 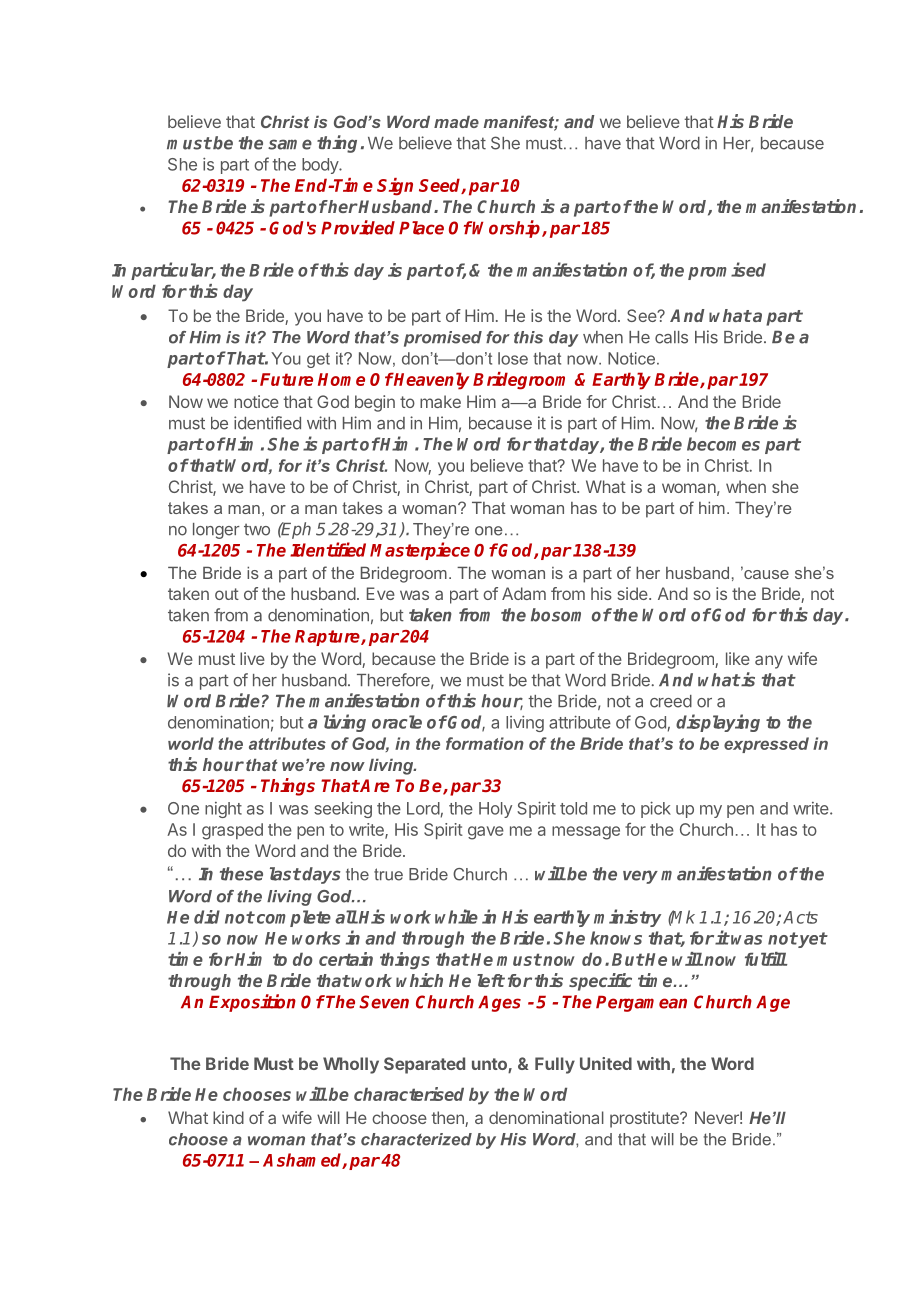 I want to click on becomes, so click(x=723, y=444).
